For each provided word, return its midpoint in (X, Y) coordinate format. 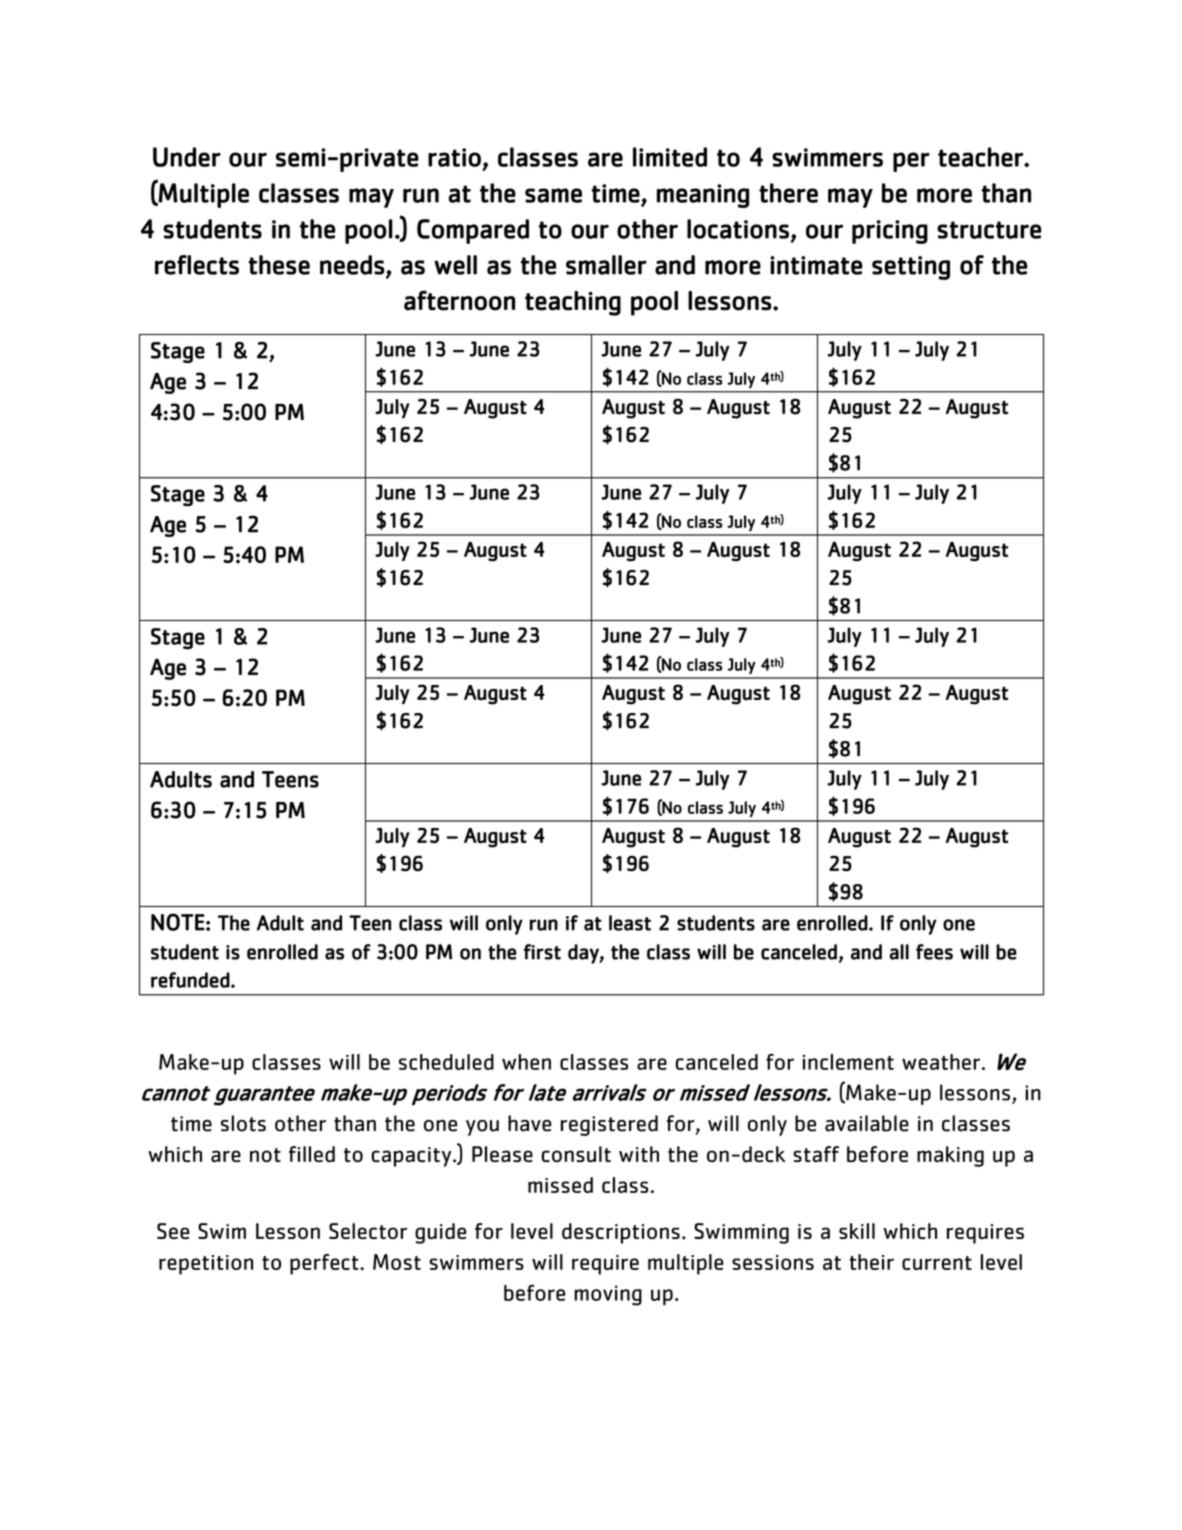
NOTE (178, 922)
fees (934, 952)
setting (911, 268)
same (553, 195)
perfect (325, 1264)
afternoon (459, 300)
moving (608, 1296)
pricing (890, 232)
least (630, 923)
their (871, 1262)
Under (187, 157)
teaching (573, 303)
